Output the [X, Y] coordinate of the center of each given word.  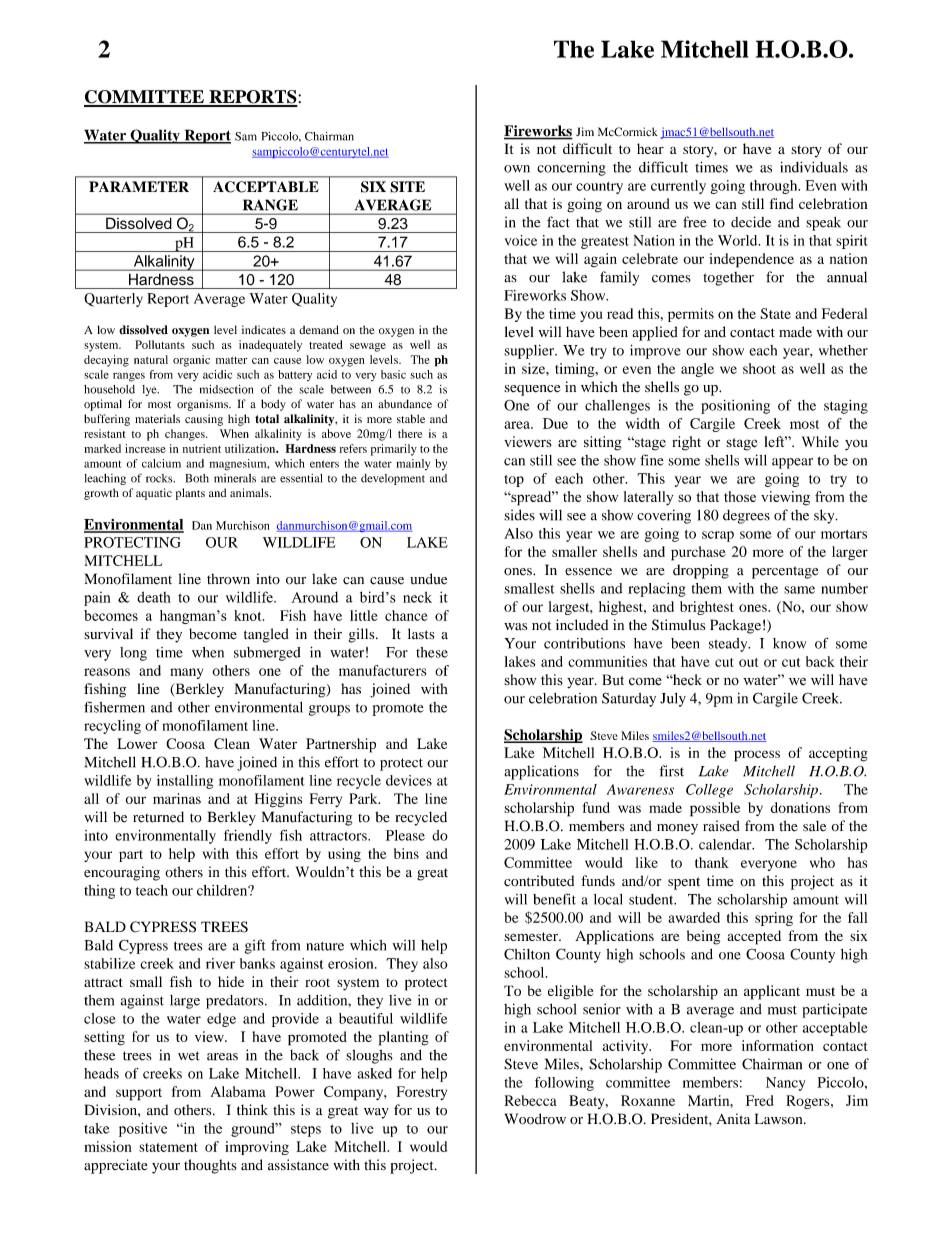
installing [185, 782]
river [220, 963]
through [775, 187]
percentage [785, 572]
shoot [759, 368]
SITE [407, 187]
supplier [530, 352]
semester [532, 936]
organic [191, 361]
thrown [228, 579]
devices [409, 780]
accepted [754, 937]
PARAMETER [139, 186]
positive [143, 1129]
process [757, 756]
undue [428, 579]
